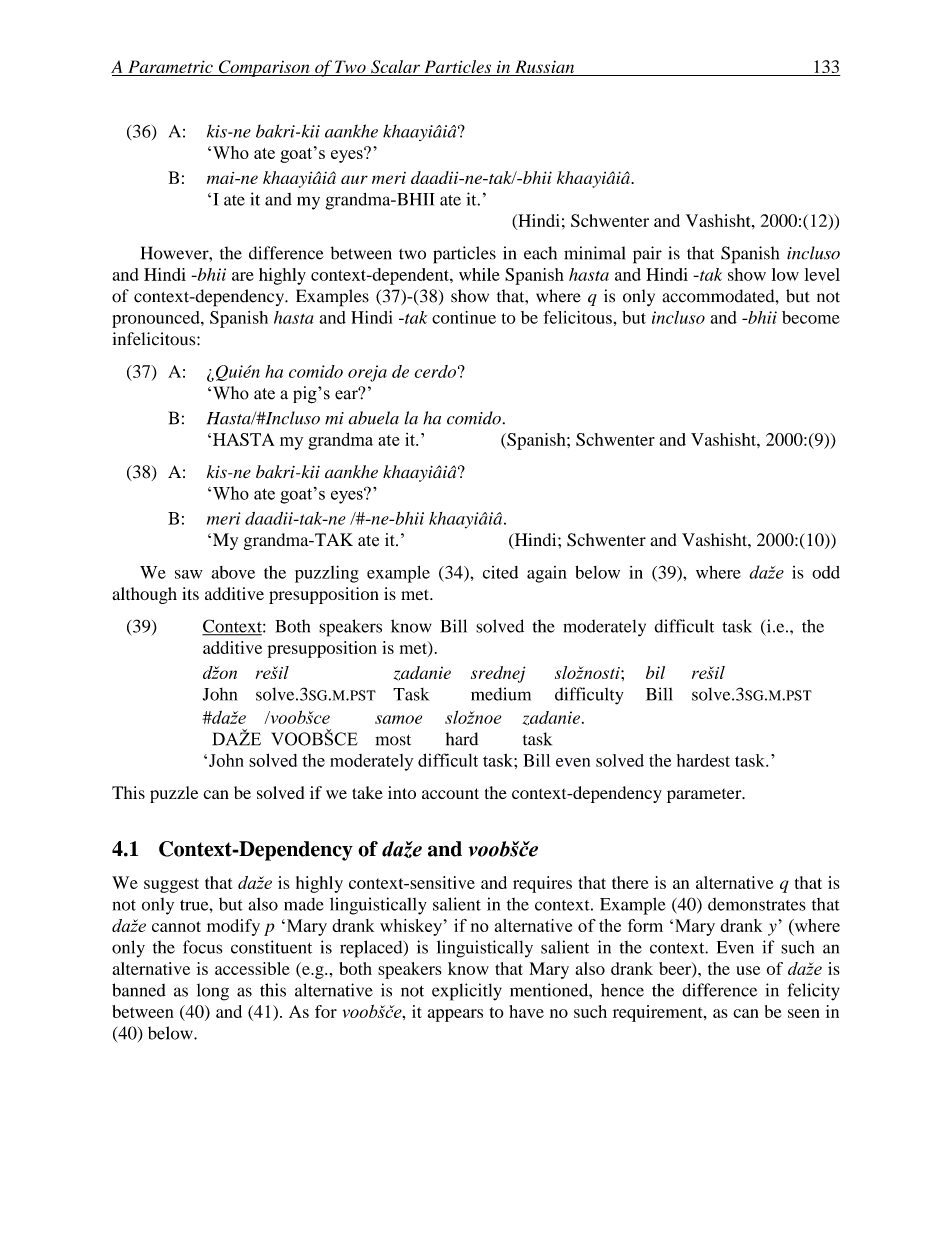  What do you see at coordinates (647, 255) in the screenshot?
I see `pair` at bounding box center [647, 255].
